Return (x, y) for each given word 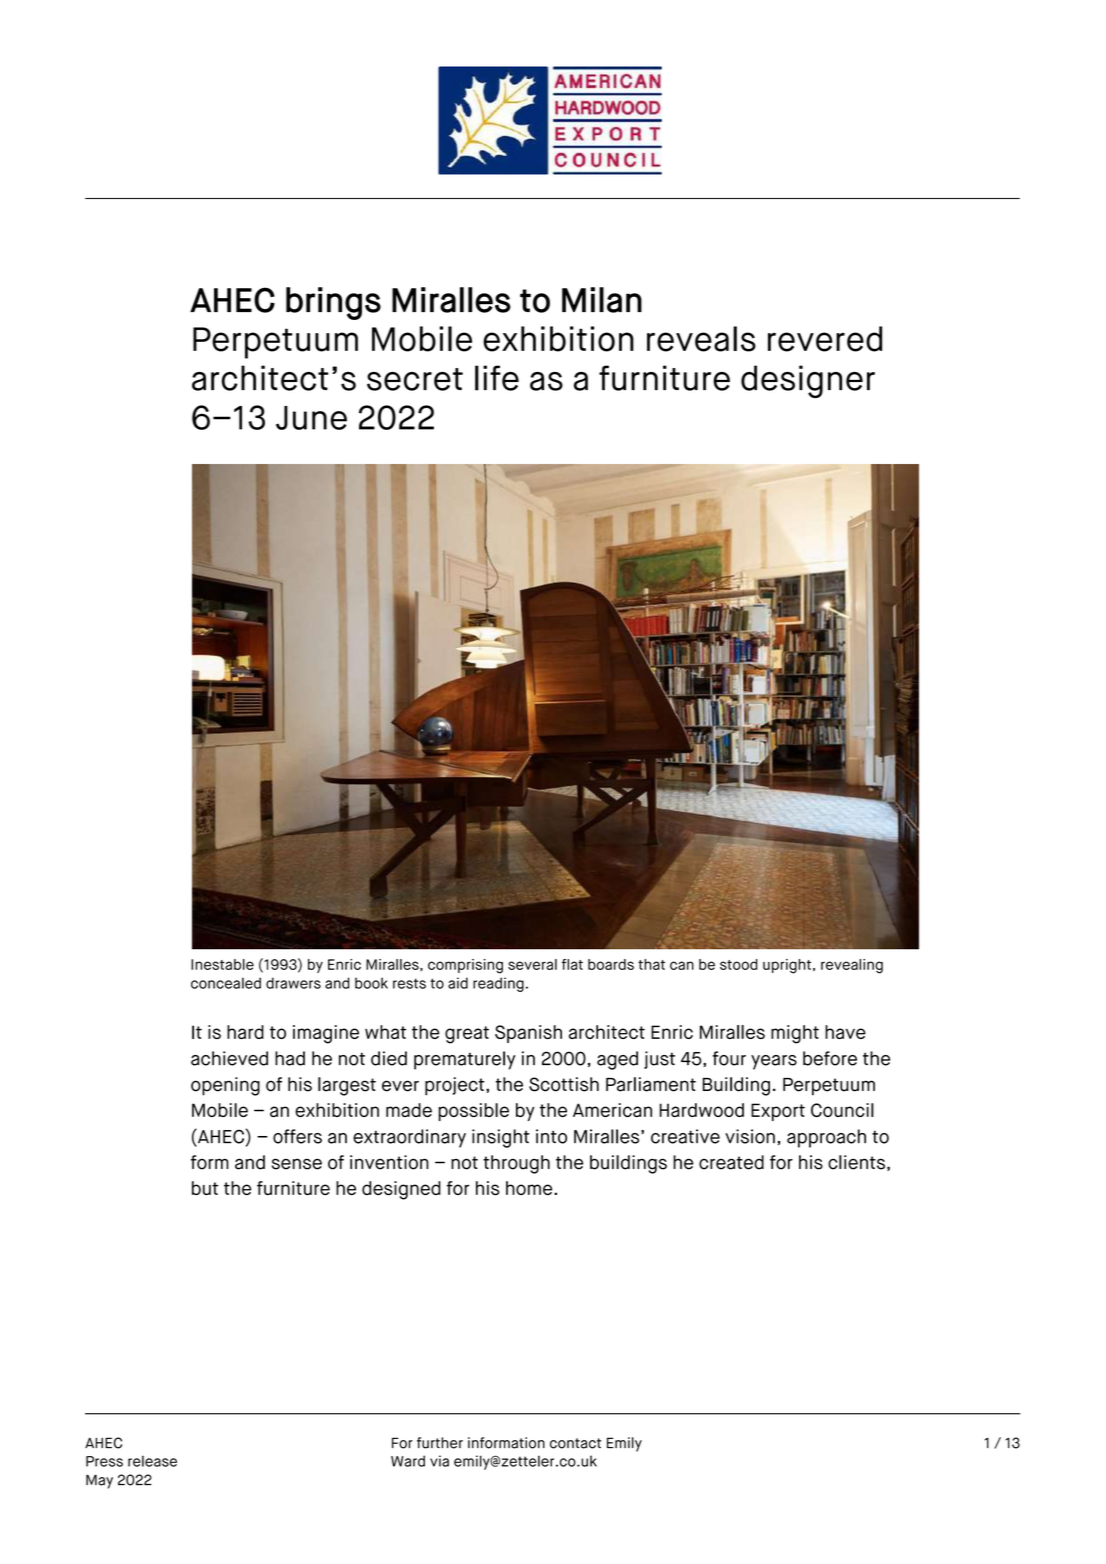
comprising (465, 966)
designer (808, 381)
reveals (701, 339)
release (152, 1461)
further (440, 1443)
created (731, 1162)
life (497, 378)
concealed (226, 983)
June (311, 418)
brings (333, 303)
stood (739, 964)
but (205, 1188)
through (516, 1164)
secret (415, 379)
